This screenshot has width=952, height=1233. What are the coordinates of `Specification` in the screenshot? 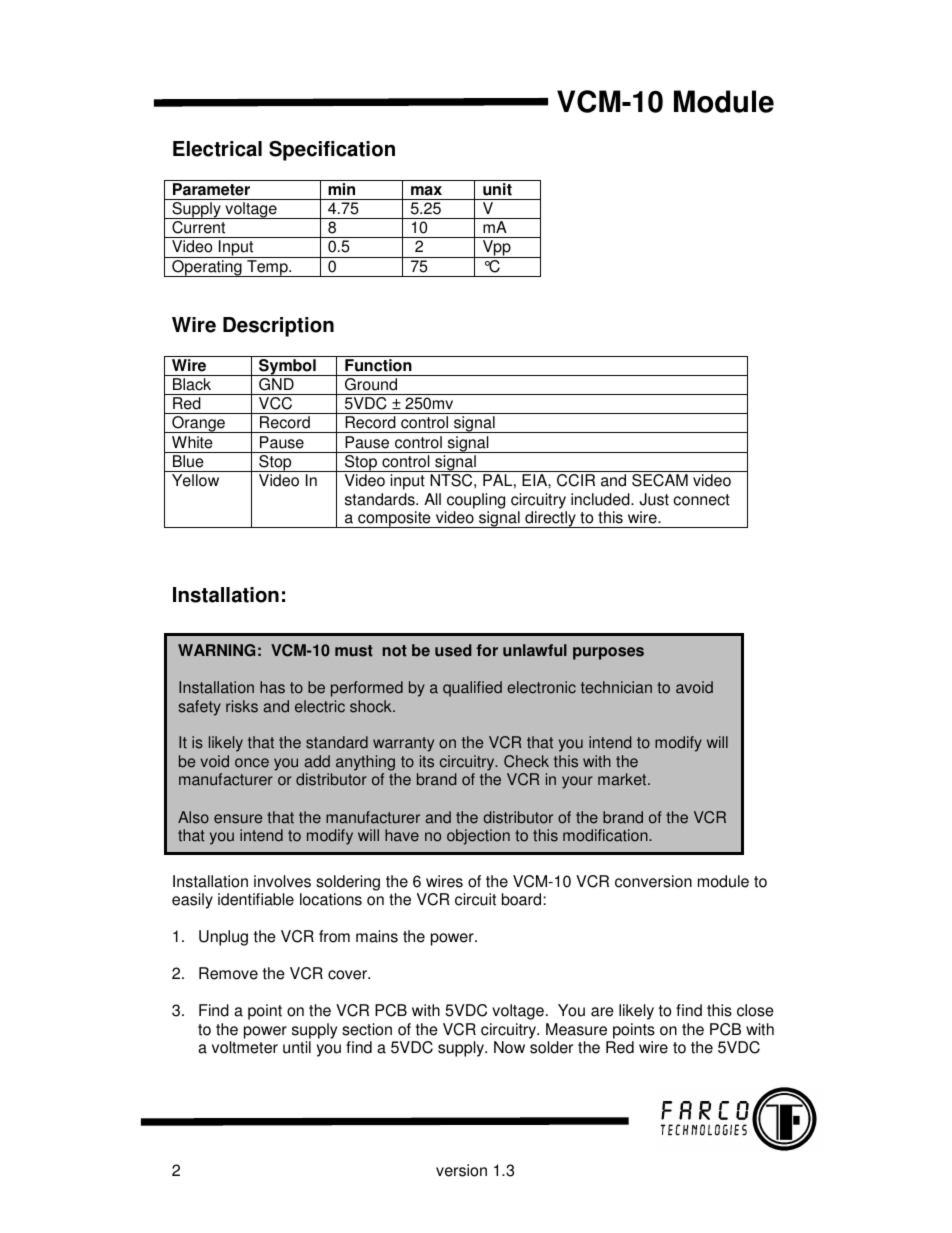 It's located at (332, 151).
